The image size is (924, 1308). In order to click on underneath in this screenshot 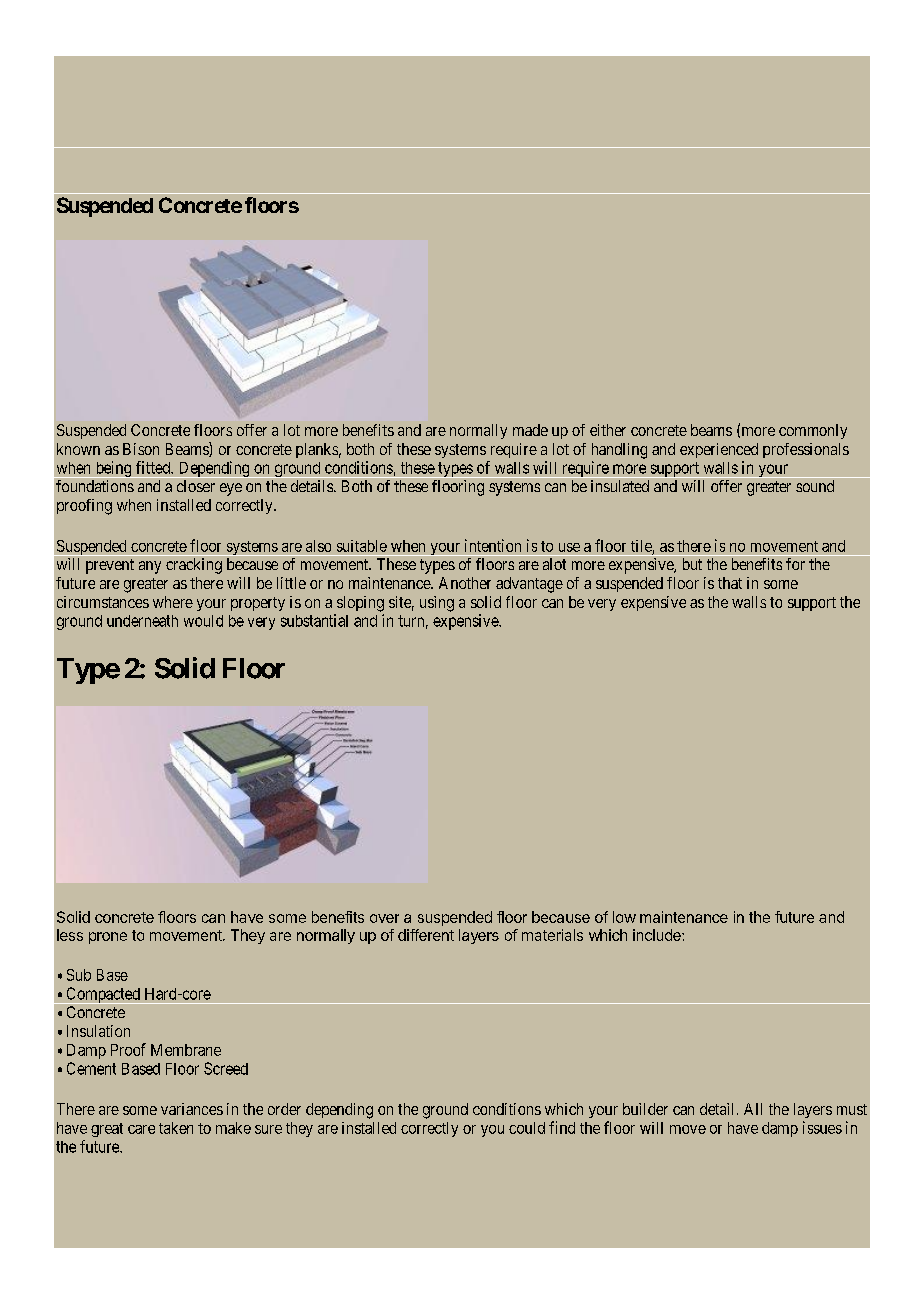, I will do `click(142, 621)`.
